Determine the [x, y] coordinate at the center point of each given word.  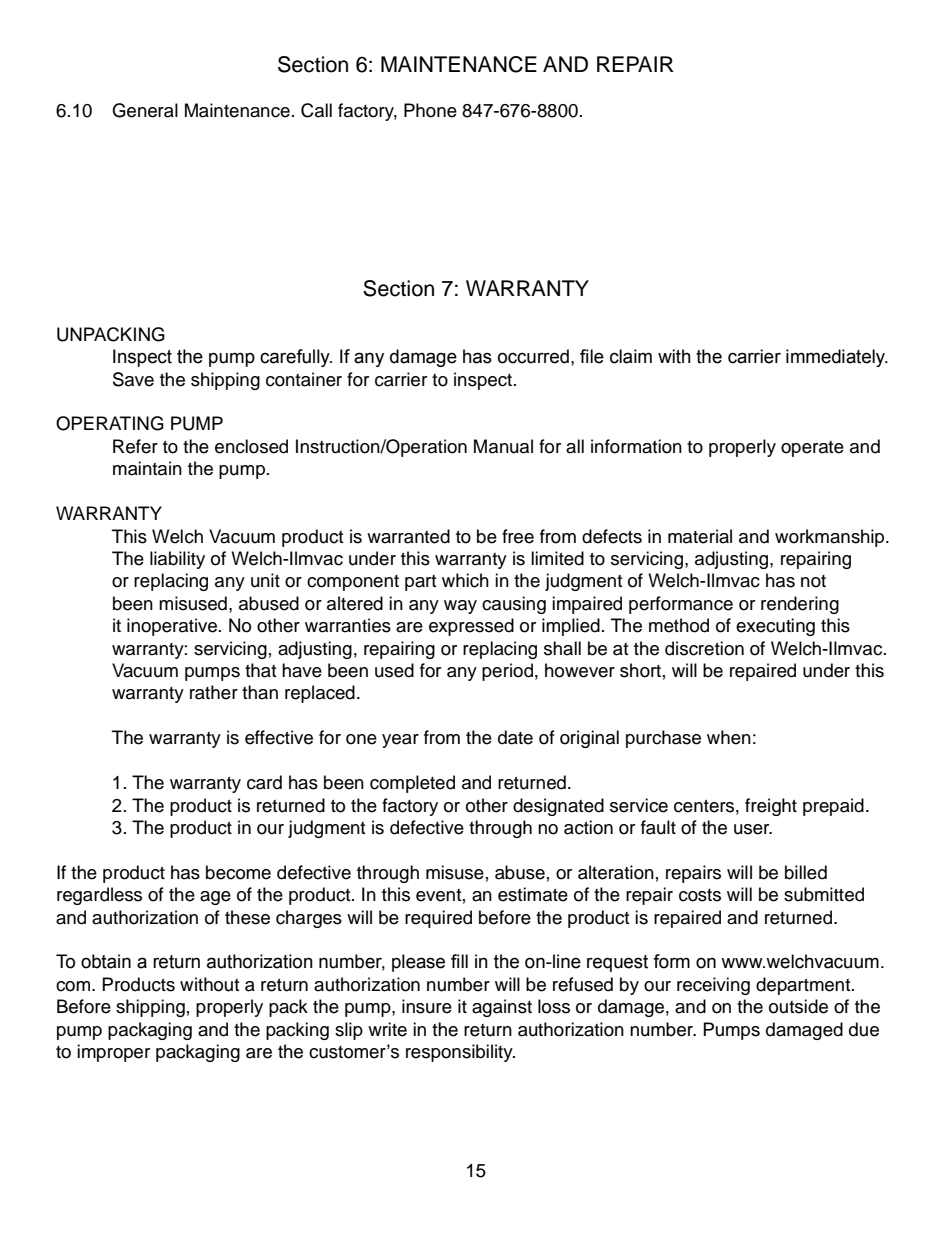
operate [812, 449]
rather [214, 692]
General [145, 110]
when [729, 737]
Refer [135, 446]
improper [113, 1053]
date [515, 737]
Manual [503, 446]
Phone [430, 110]
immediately [837, 358]
